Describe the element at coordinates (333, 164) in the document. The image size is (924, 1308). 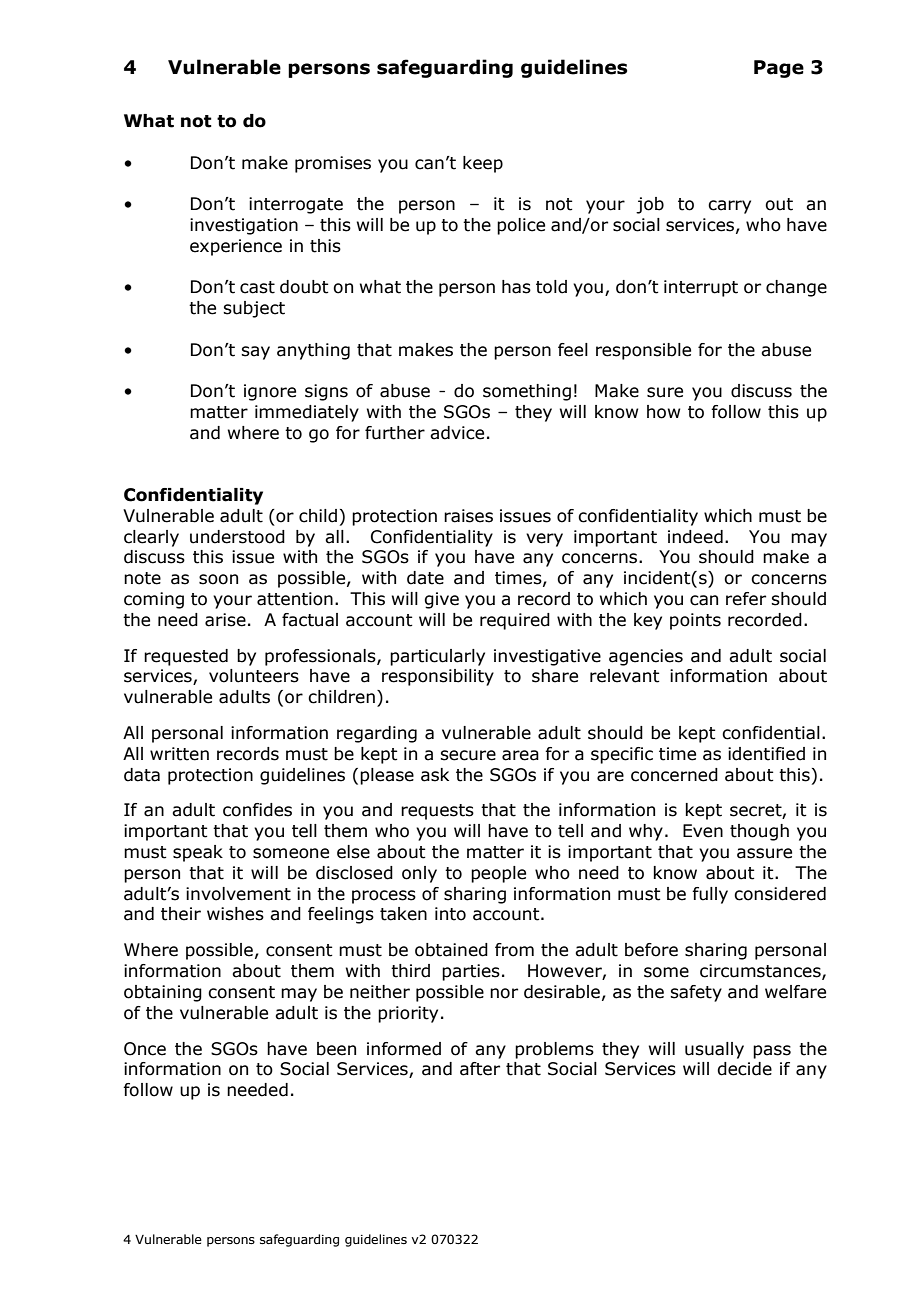
I see `promises` at that location.
